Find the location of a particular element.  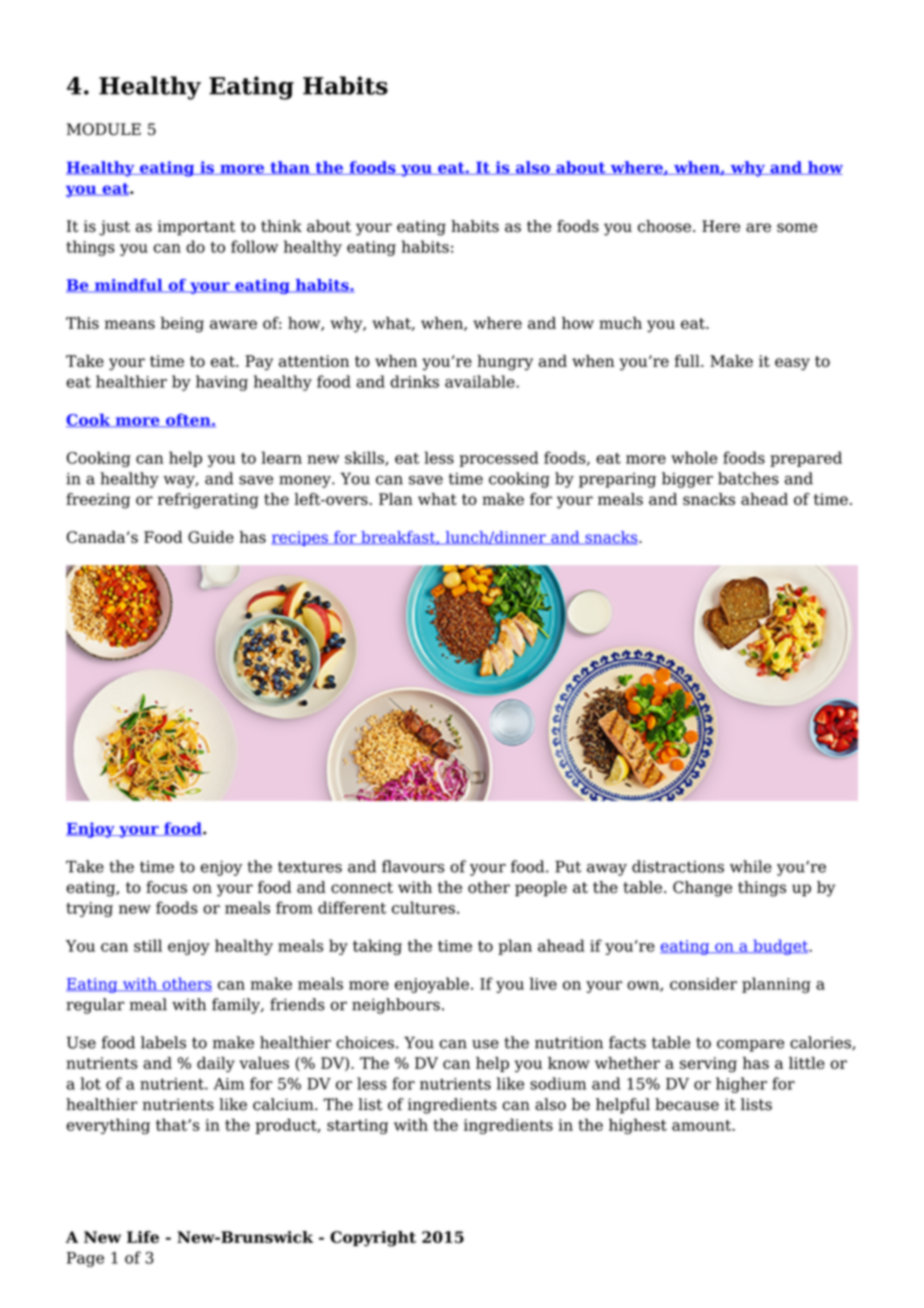

MODULE is located at coordinates (104, 129).
